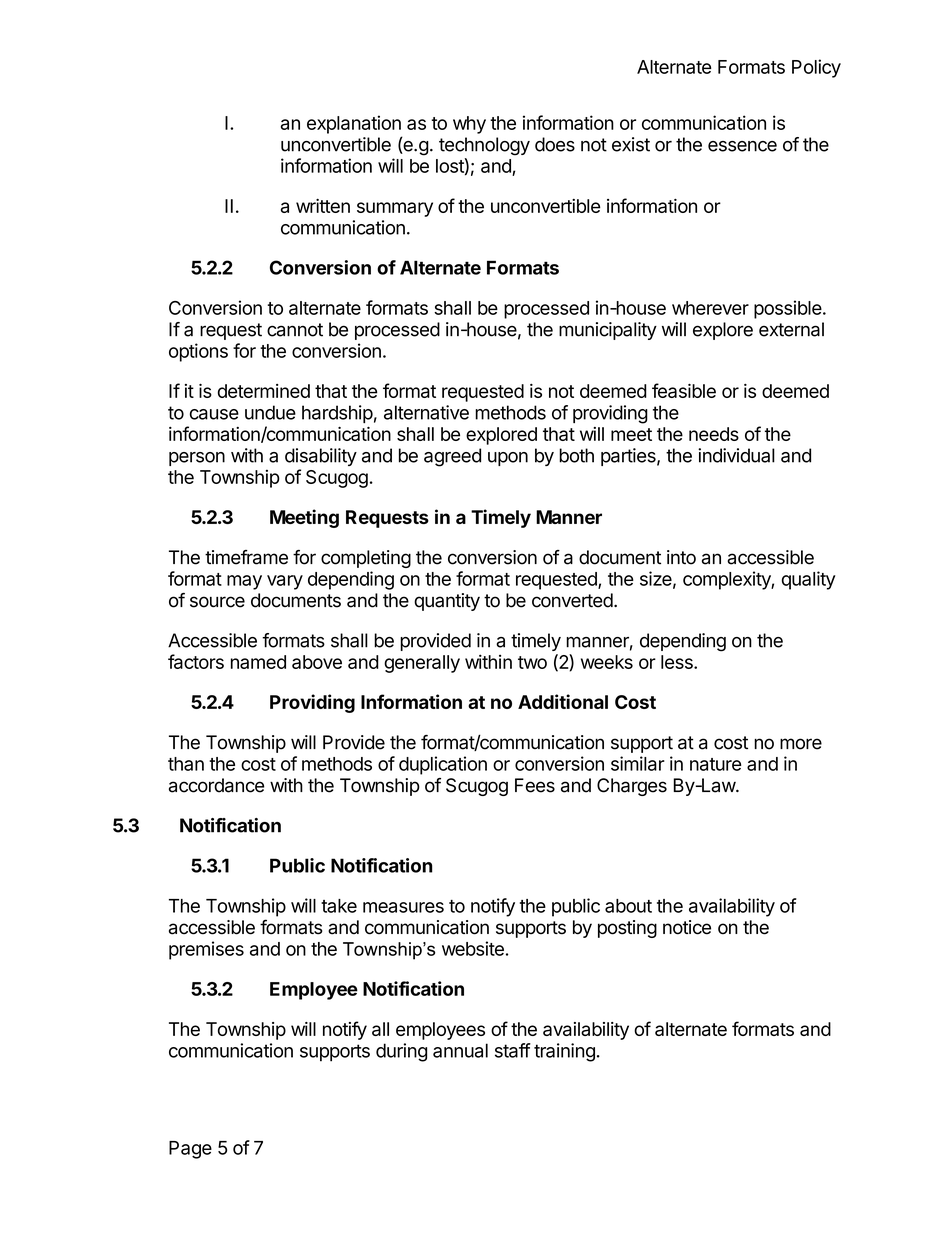 The width and height of the screenshot is (952, 1233). Describe the element at coordinates (809, 580) in the screenshot. I see `quality` at that location.
